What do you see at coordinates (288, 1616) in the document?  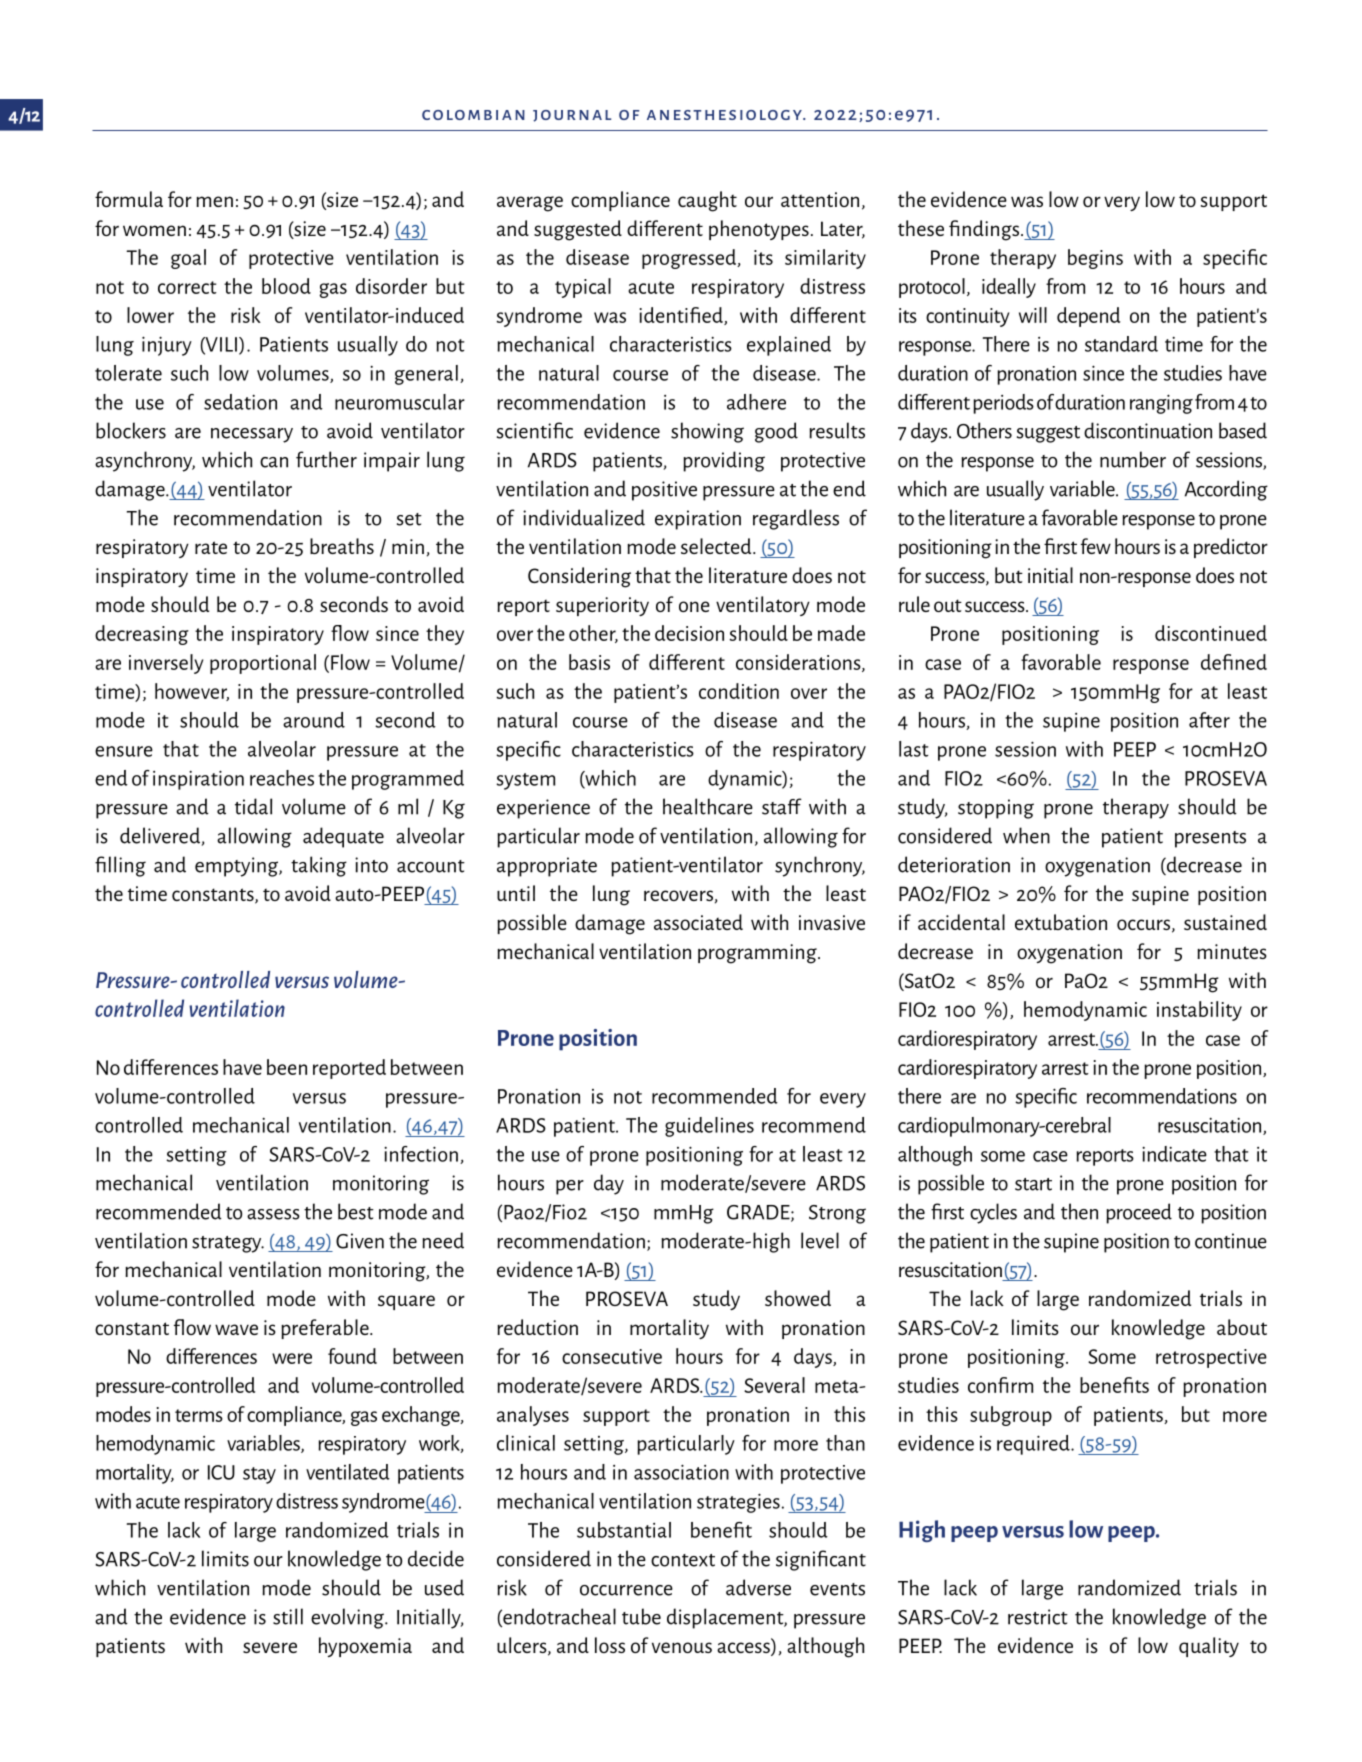 I see `still` at bounding box center [288, 1616].
